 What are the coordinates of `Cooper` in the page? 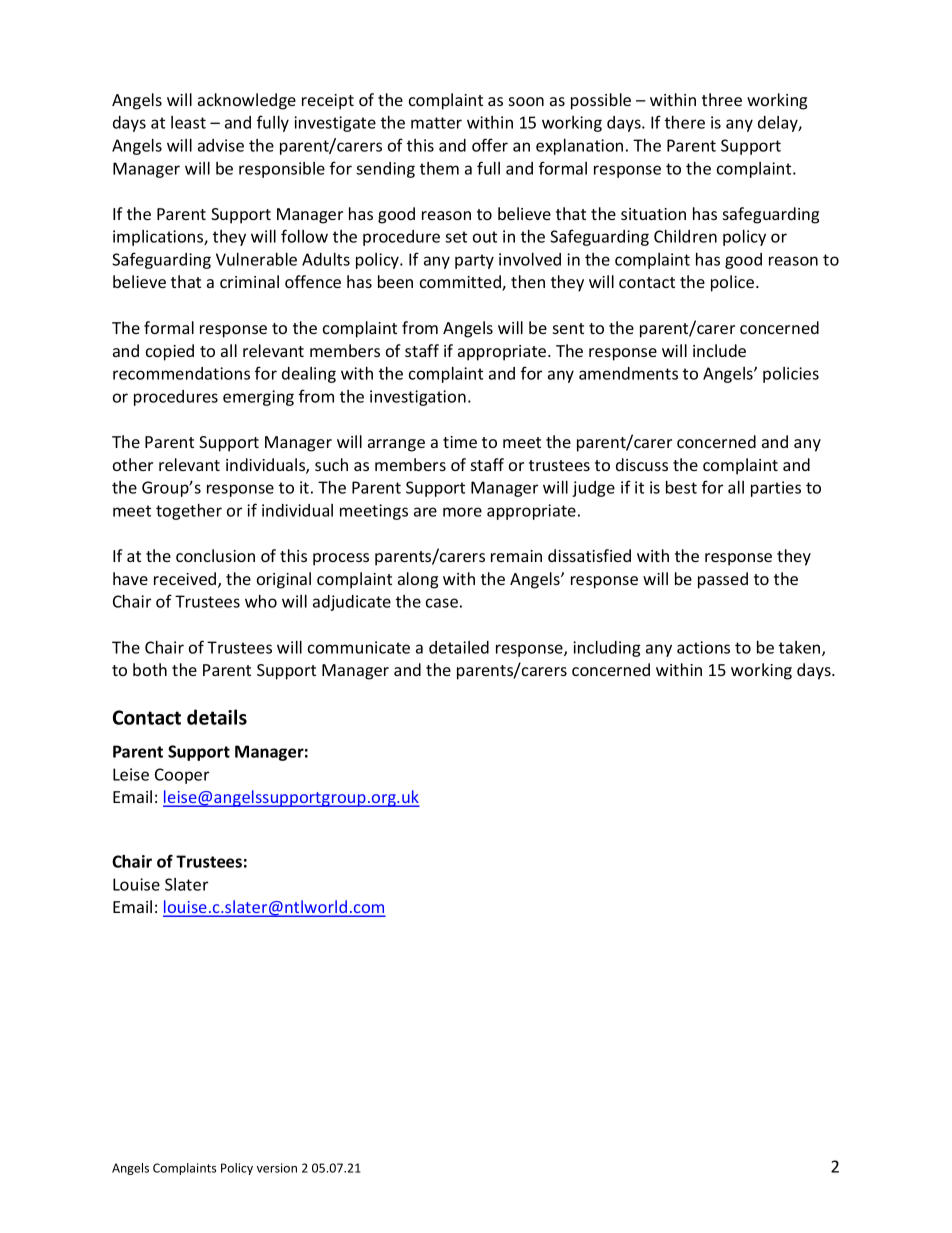 It's located at (182, 776).
